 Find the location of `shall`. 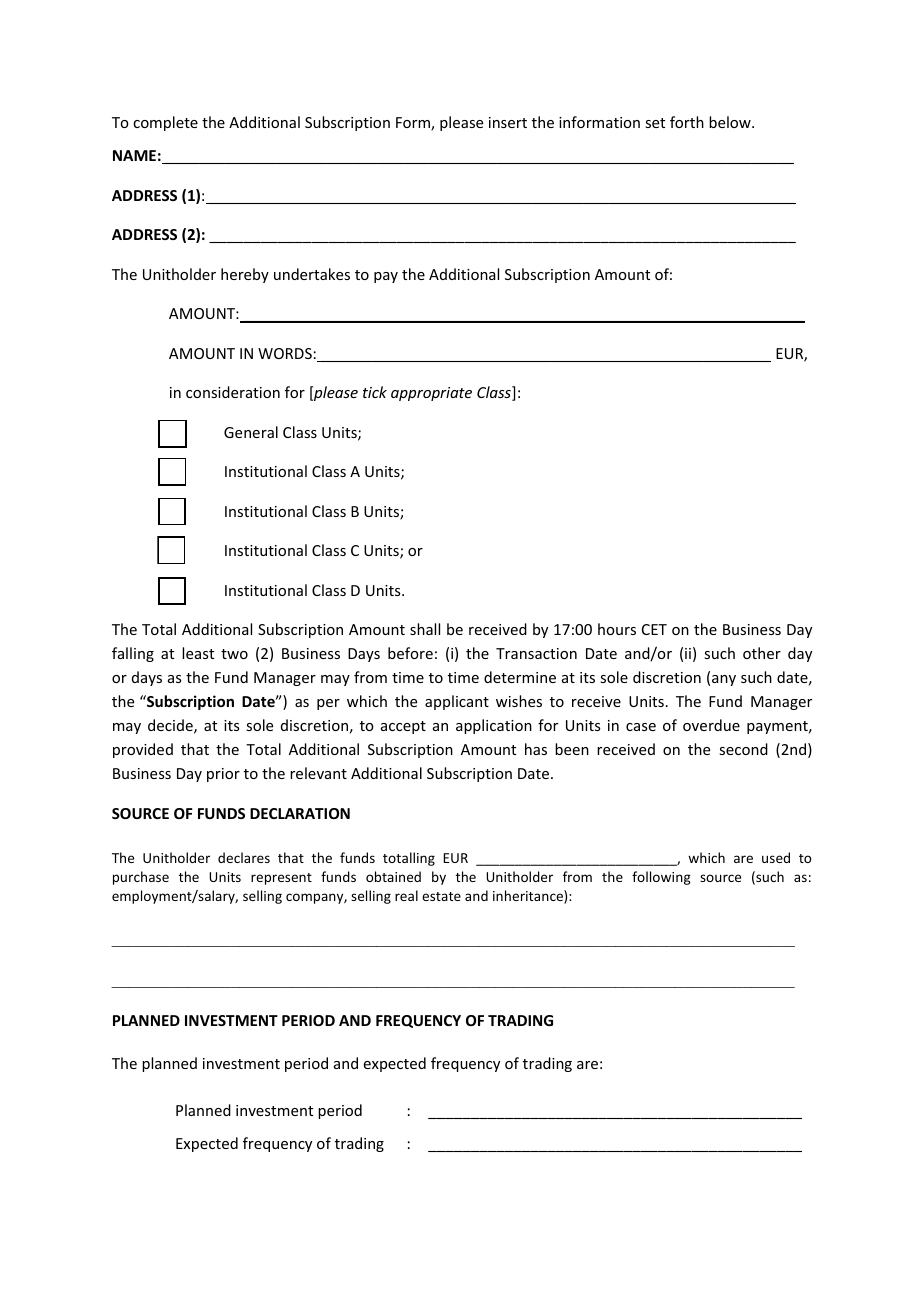

shall is located at coordinates (425, 629).
